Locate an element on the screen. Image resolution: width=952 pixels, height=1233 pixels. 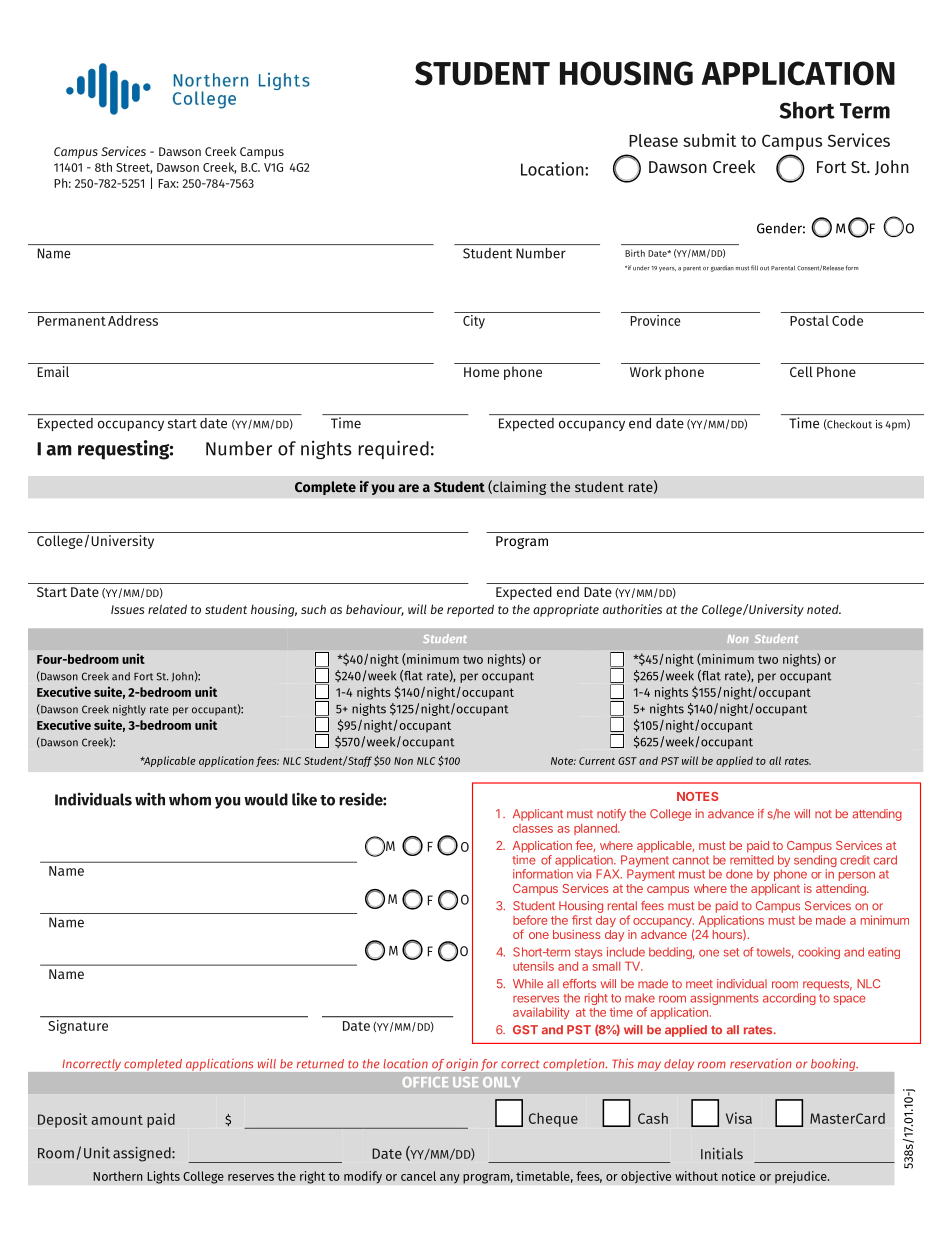
any is located at coordinates (450, 1179).
